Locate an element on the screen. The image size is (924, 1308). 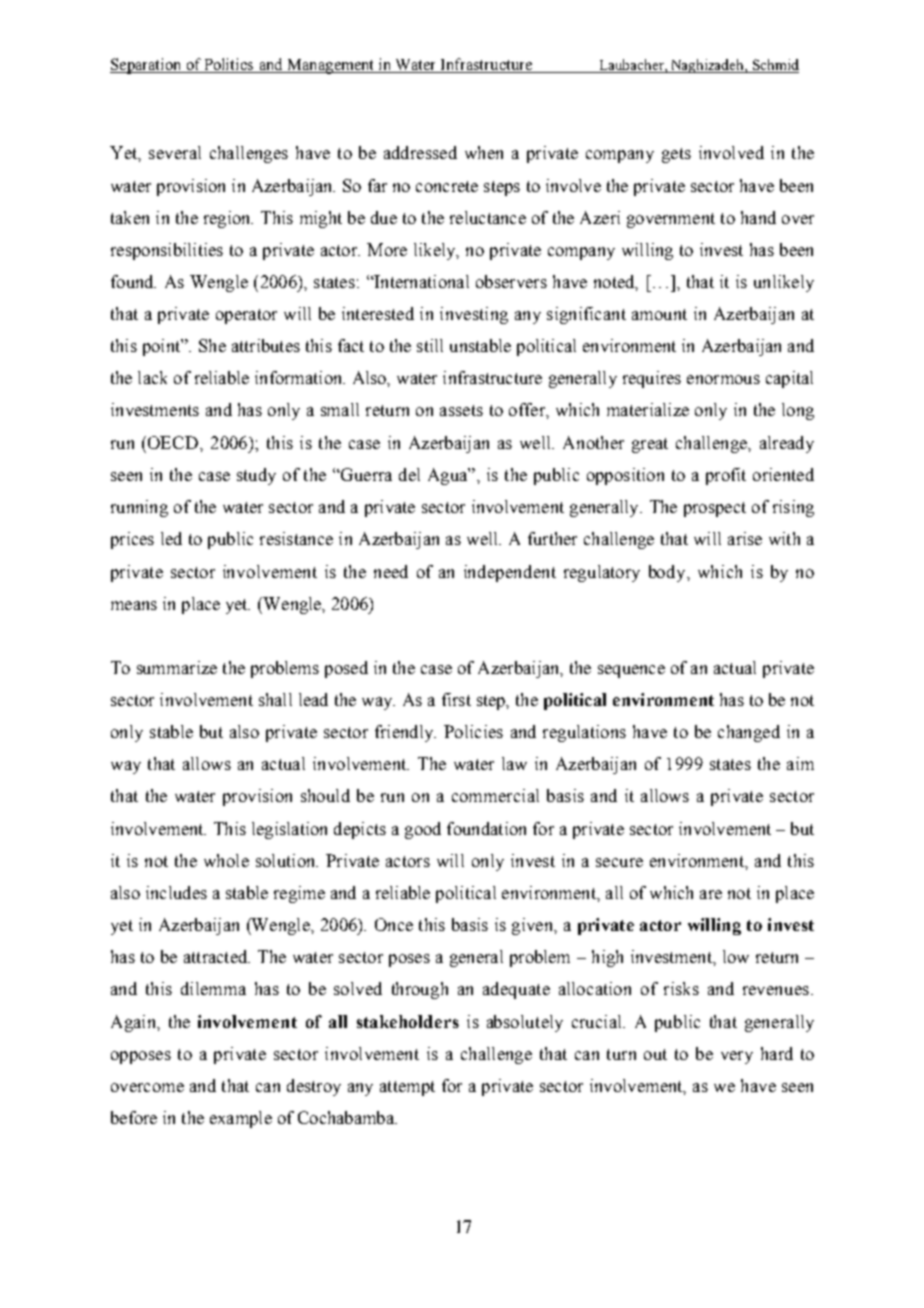
body is located at coordinates (668, 573).
